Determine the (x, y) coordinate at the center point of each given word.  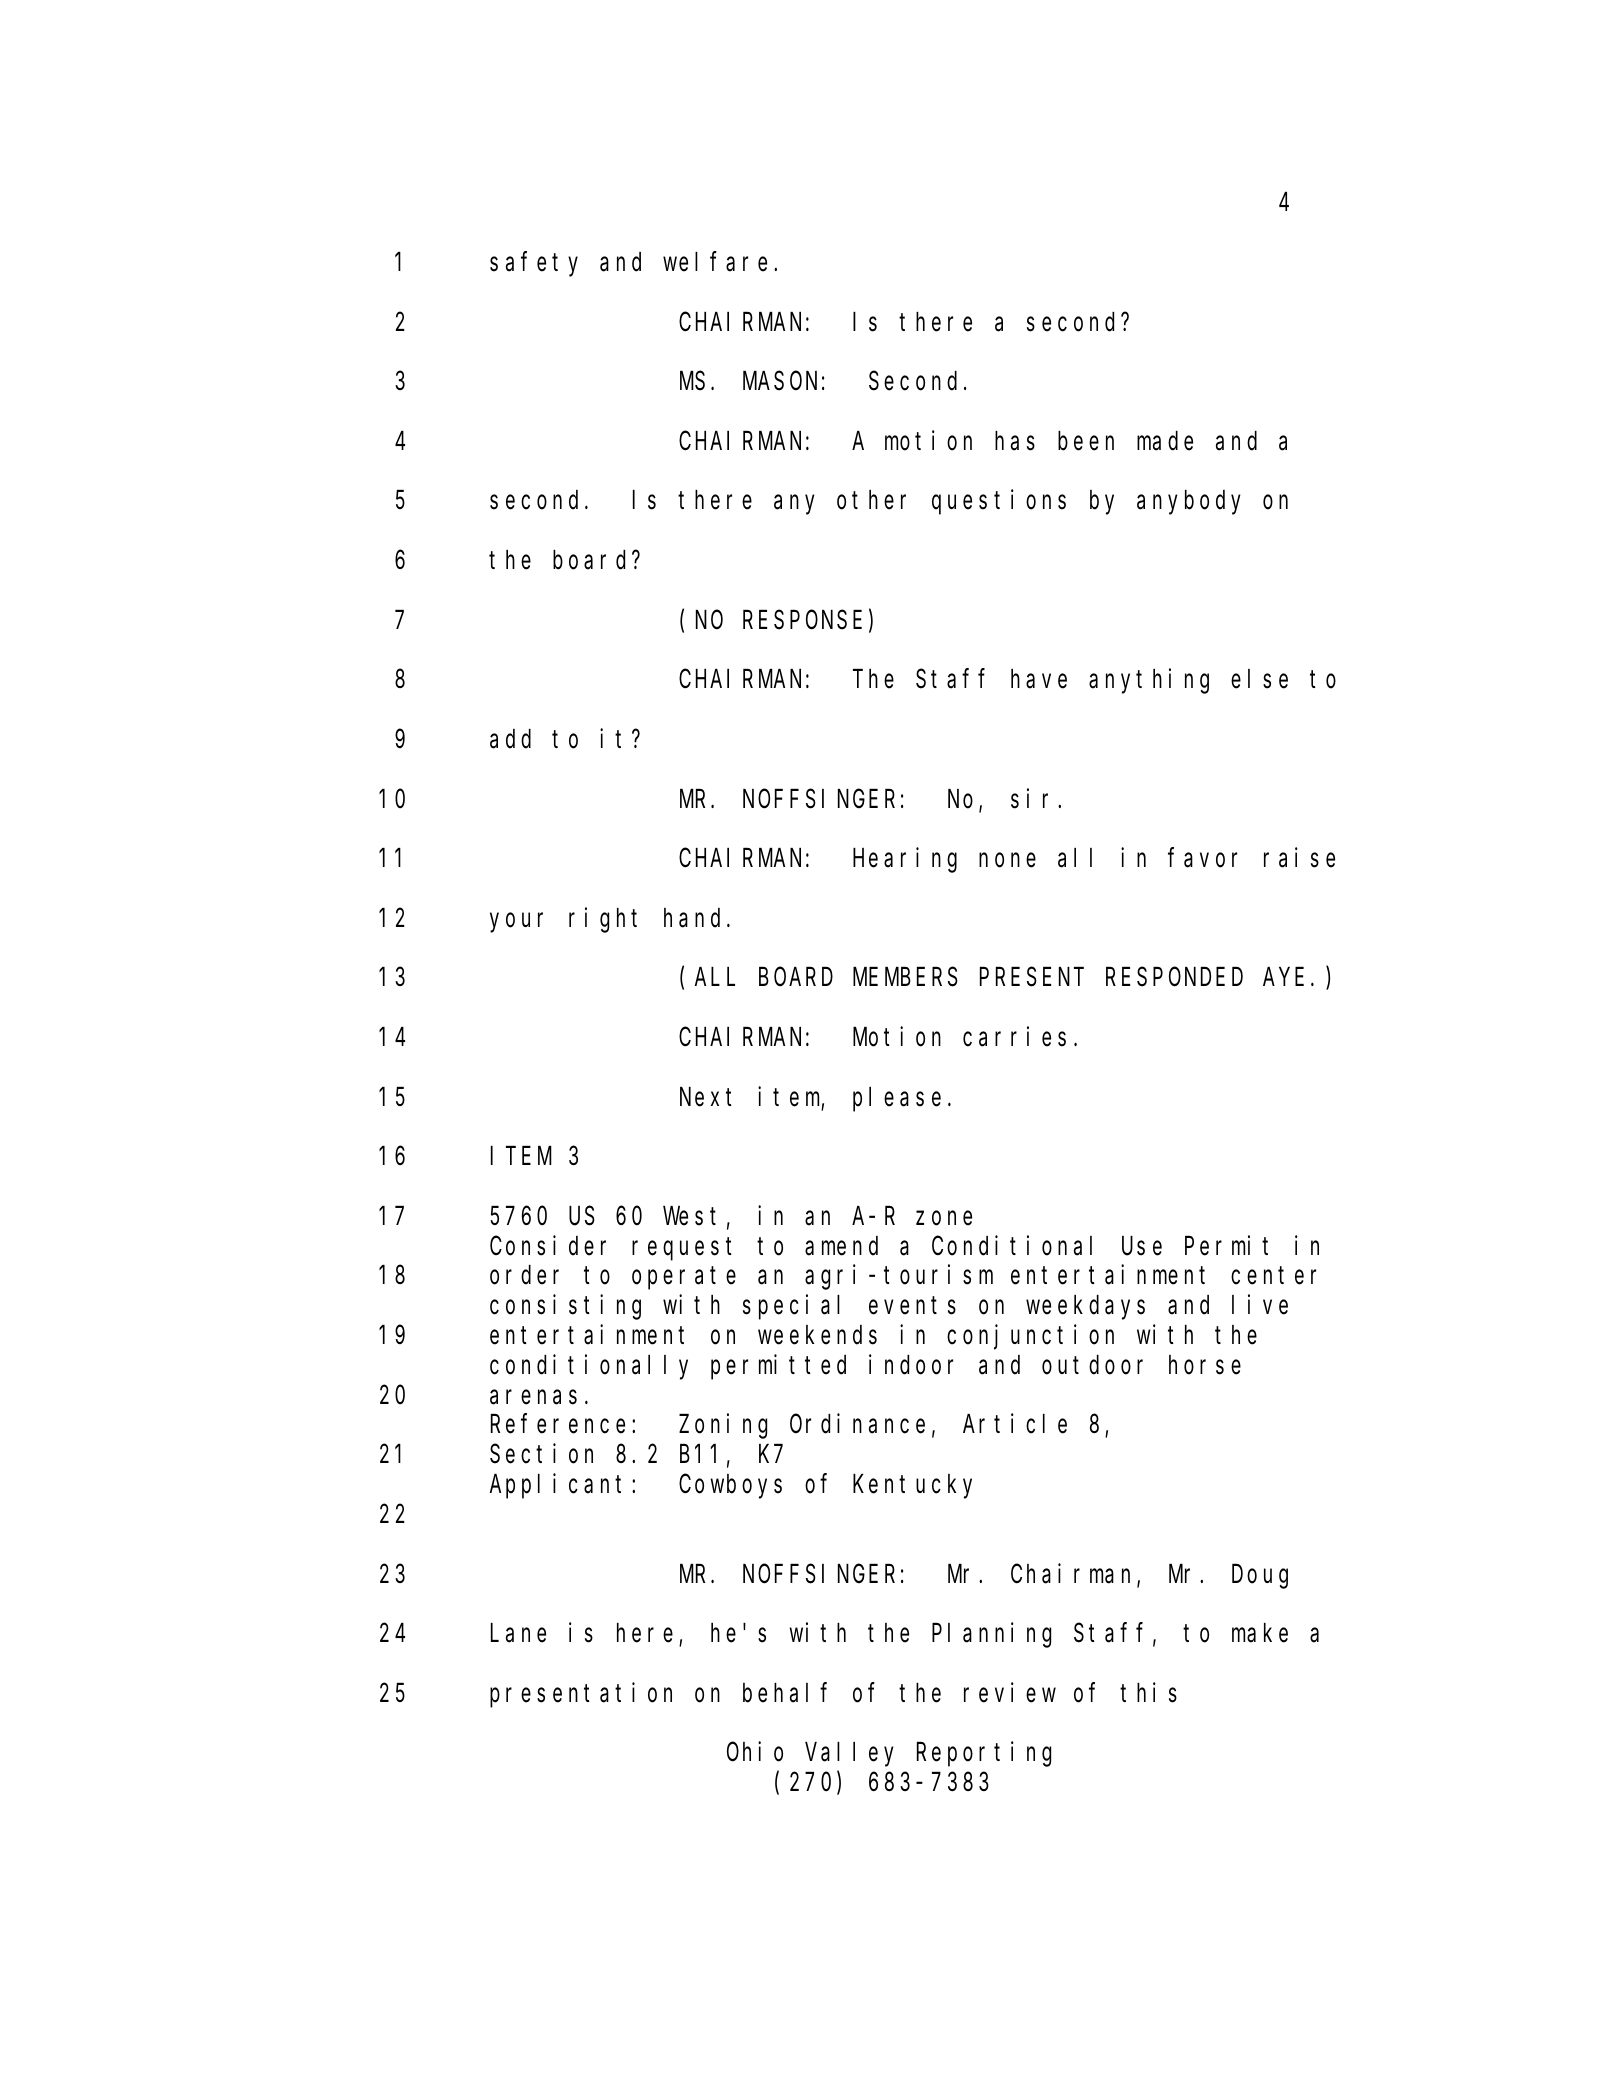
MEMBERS (905, 978)
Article (1015, 1424)
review (1010, 1692)
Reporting (984, 1754)
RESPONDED (1174, 978)
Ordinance (857, 1424)
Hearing (905, 860)
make (1260, 1633)
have (1039, 679)
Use (1142, 1247)
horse (1205, 1365)
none (1007, 860)
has (1015, 441)
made (1165, 441)
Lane (518, 1634)
